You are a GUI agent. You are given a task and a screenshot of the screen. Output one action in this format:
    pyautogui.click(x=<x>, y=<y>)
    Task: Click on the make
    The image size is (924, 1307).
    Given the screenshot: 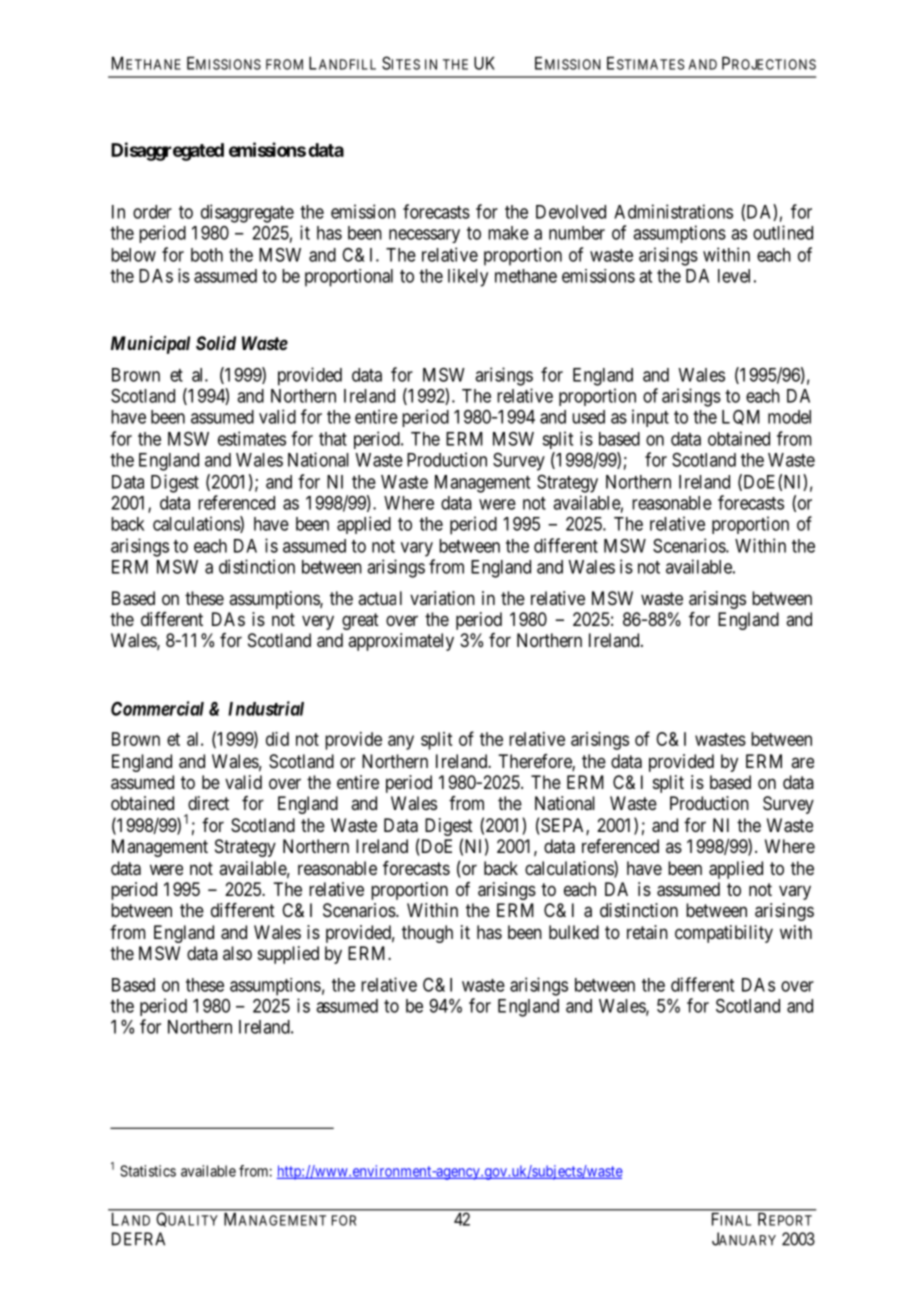 What is the action you would take?
    pyautogui.click(x=508, y=233)
